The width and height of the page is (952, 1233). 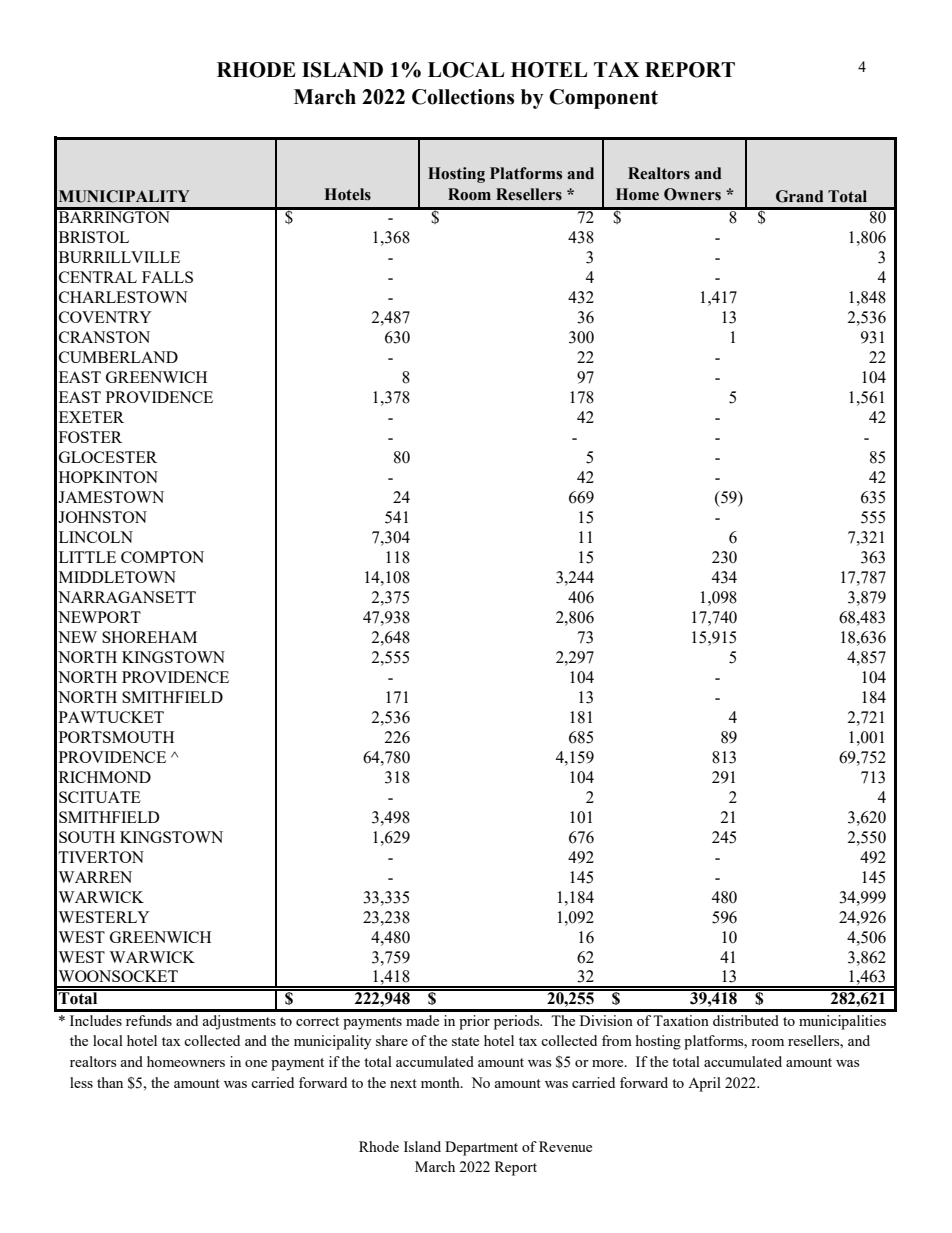 What do you see at coordinates (110, 1082) in the page?
I see `than` at bounding box center [110, 1082].
